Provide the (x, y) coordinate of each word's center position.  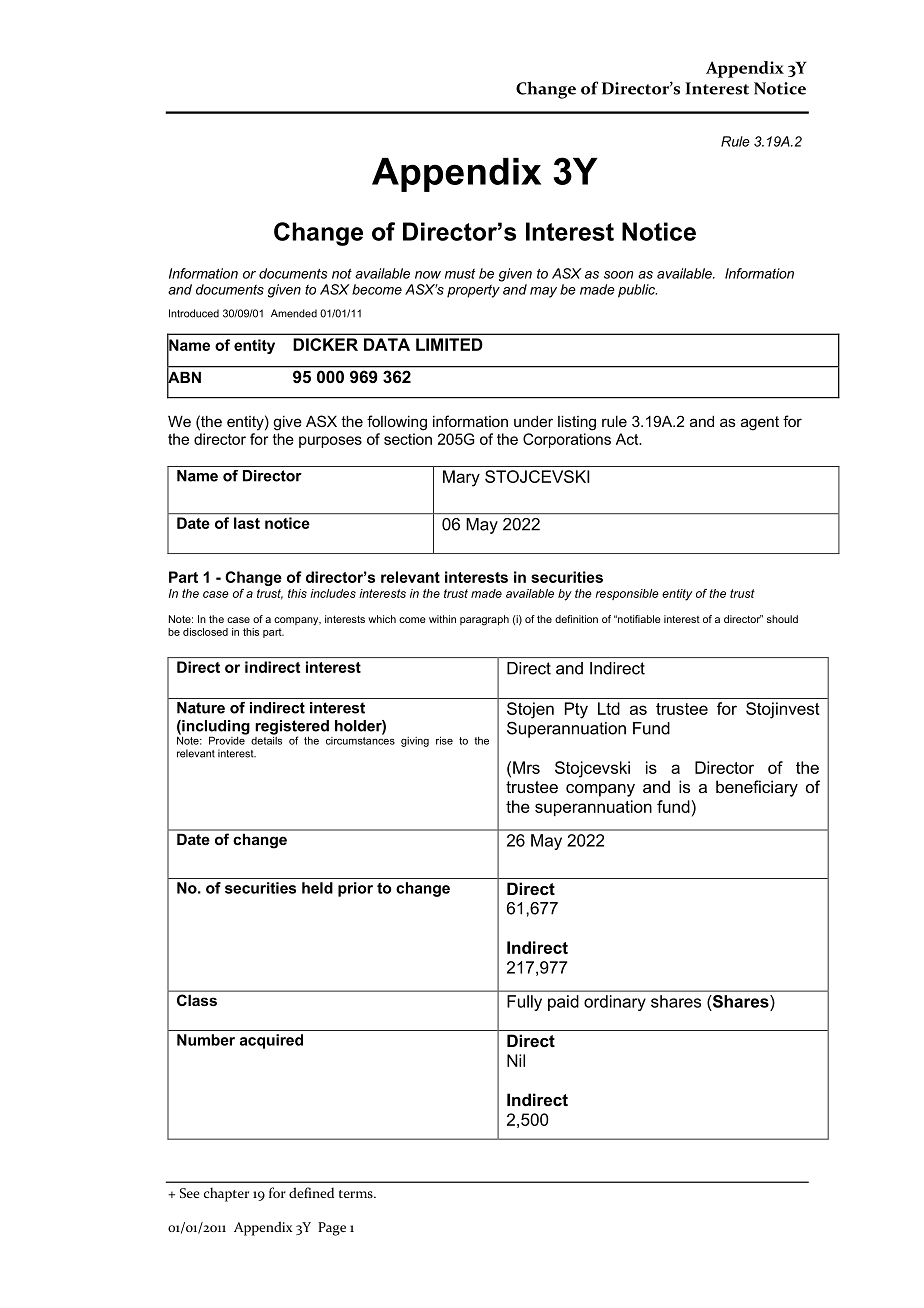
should (782, 619)
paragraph (484, 620)
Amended (294, 313)
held (317, 888)
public (637, 291)
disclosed (205, 632)
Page (332, 1229)
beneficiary (757, 788)
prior (355, 889)
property (473, 291)
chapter (226, 1194)
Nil (516, 1060)
